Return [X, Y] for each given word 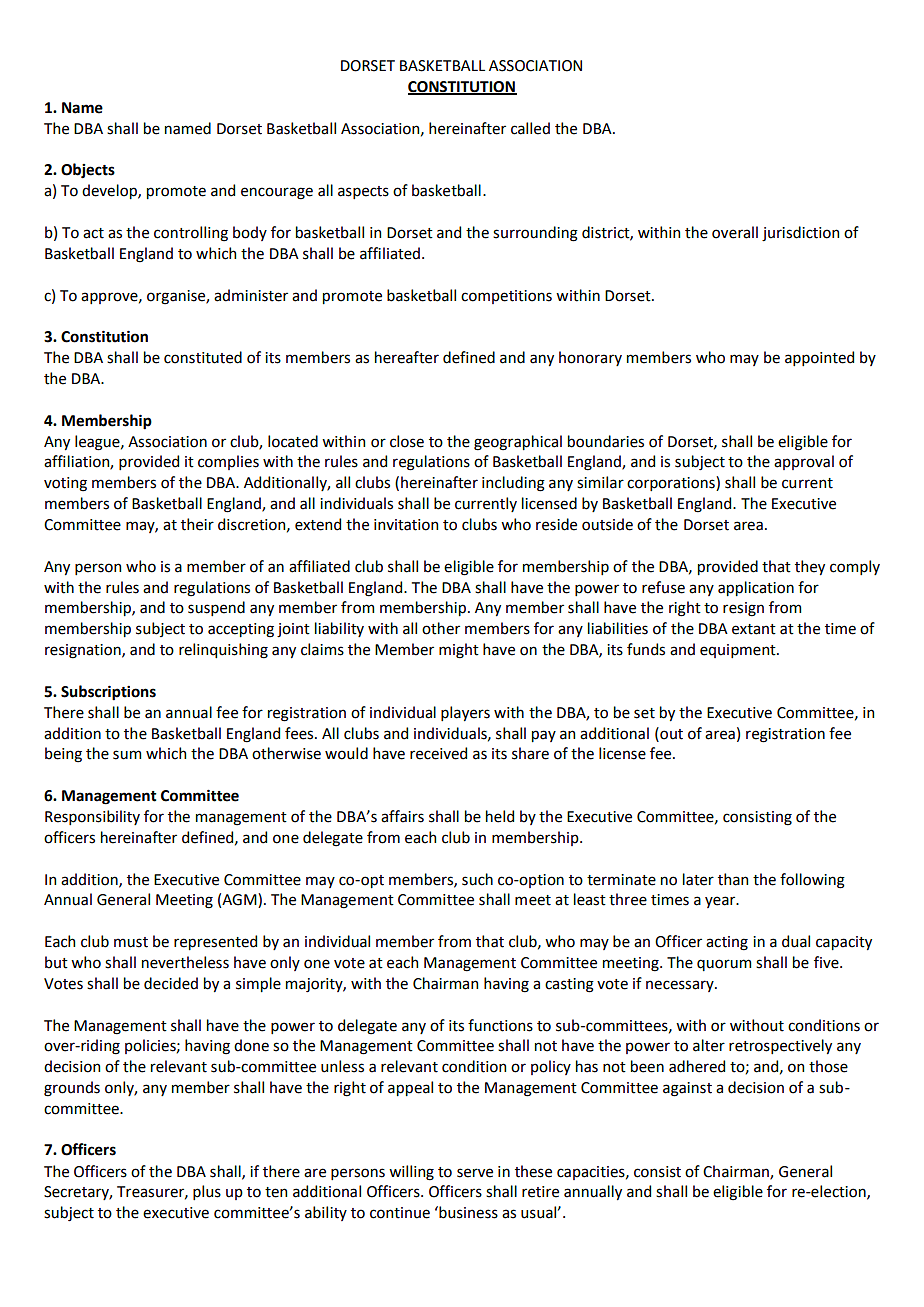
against [687, 1089]
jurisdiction [800, 234]
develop [110, 191]
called [530, 128]
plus [207, 1192]
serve [475, 1173]
